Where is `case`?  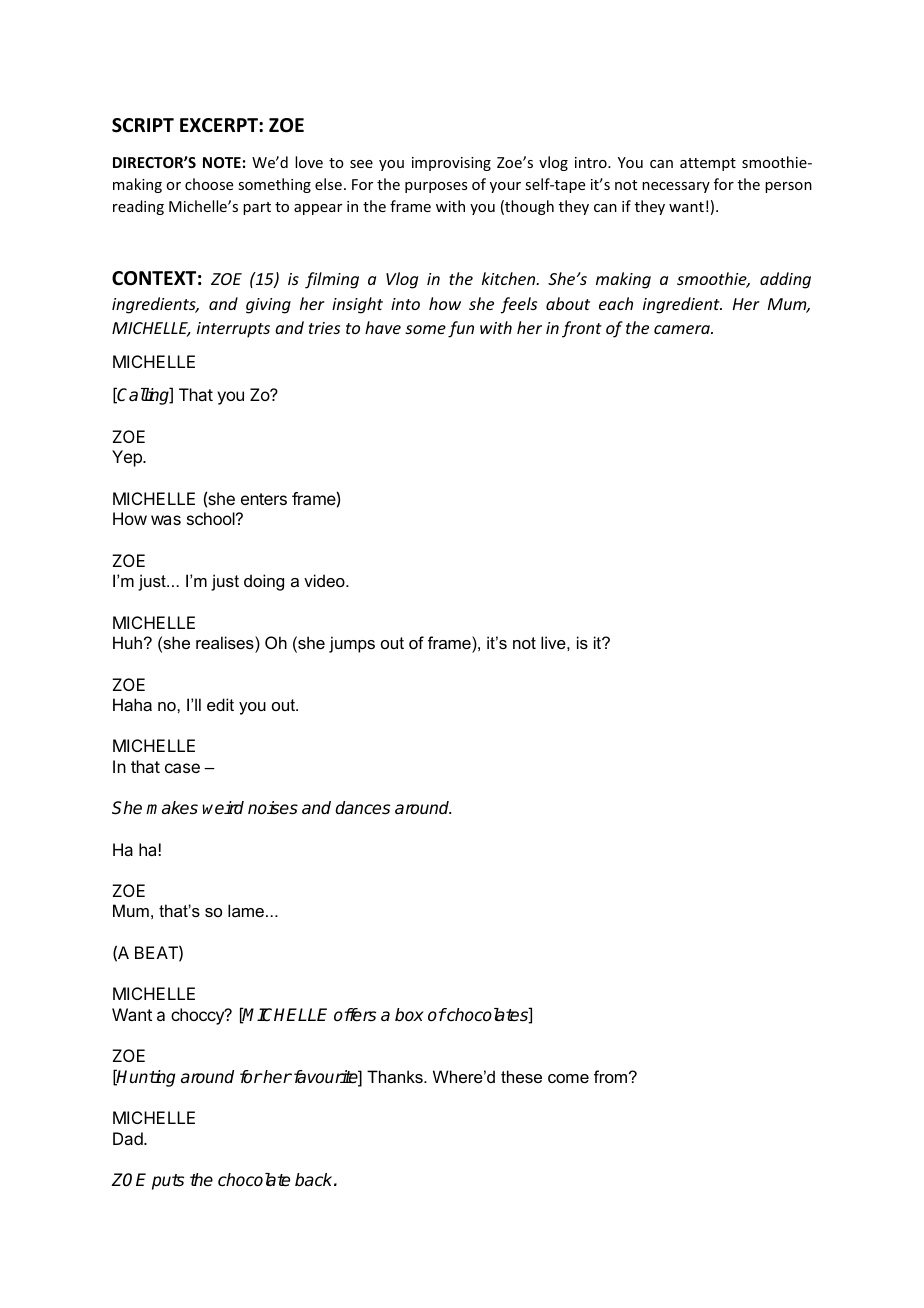 case is located at coordinates (182, 768).
